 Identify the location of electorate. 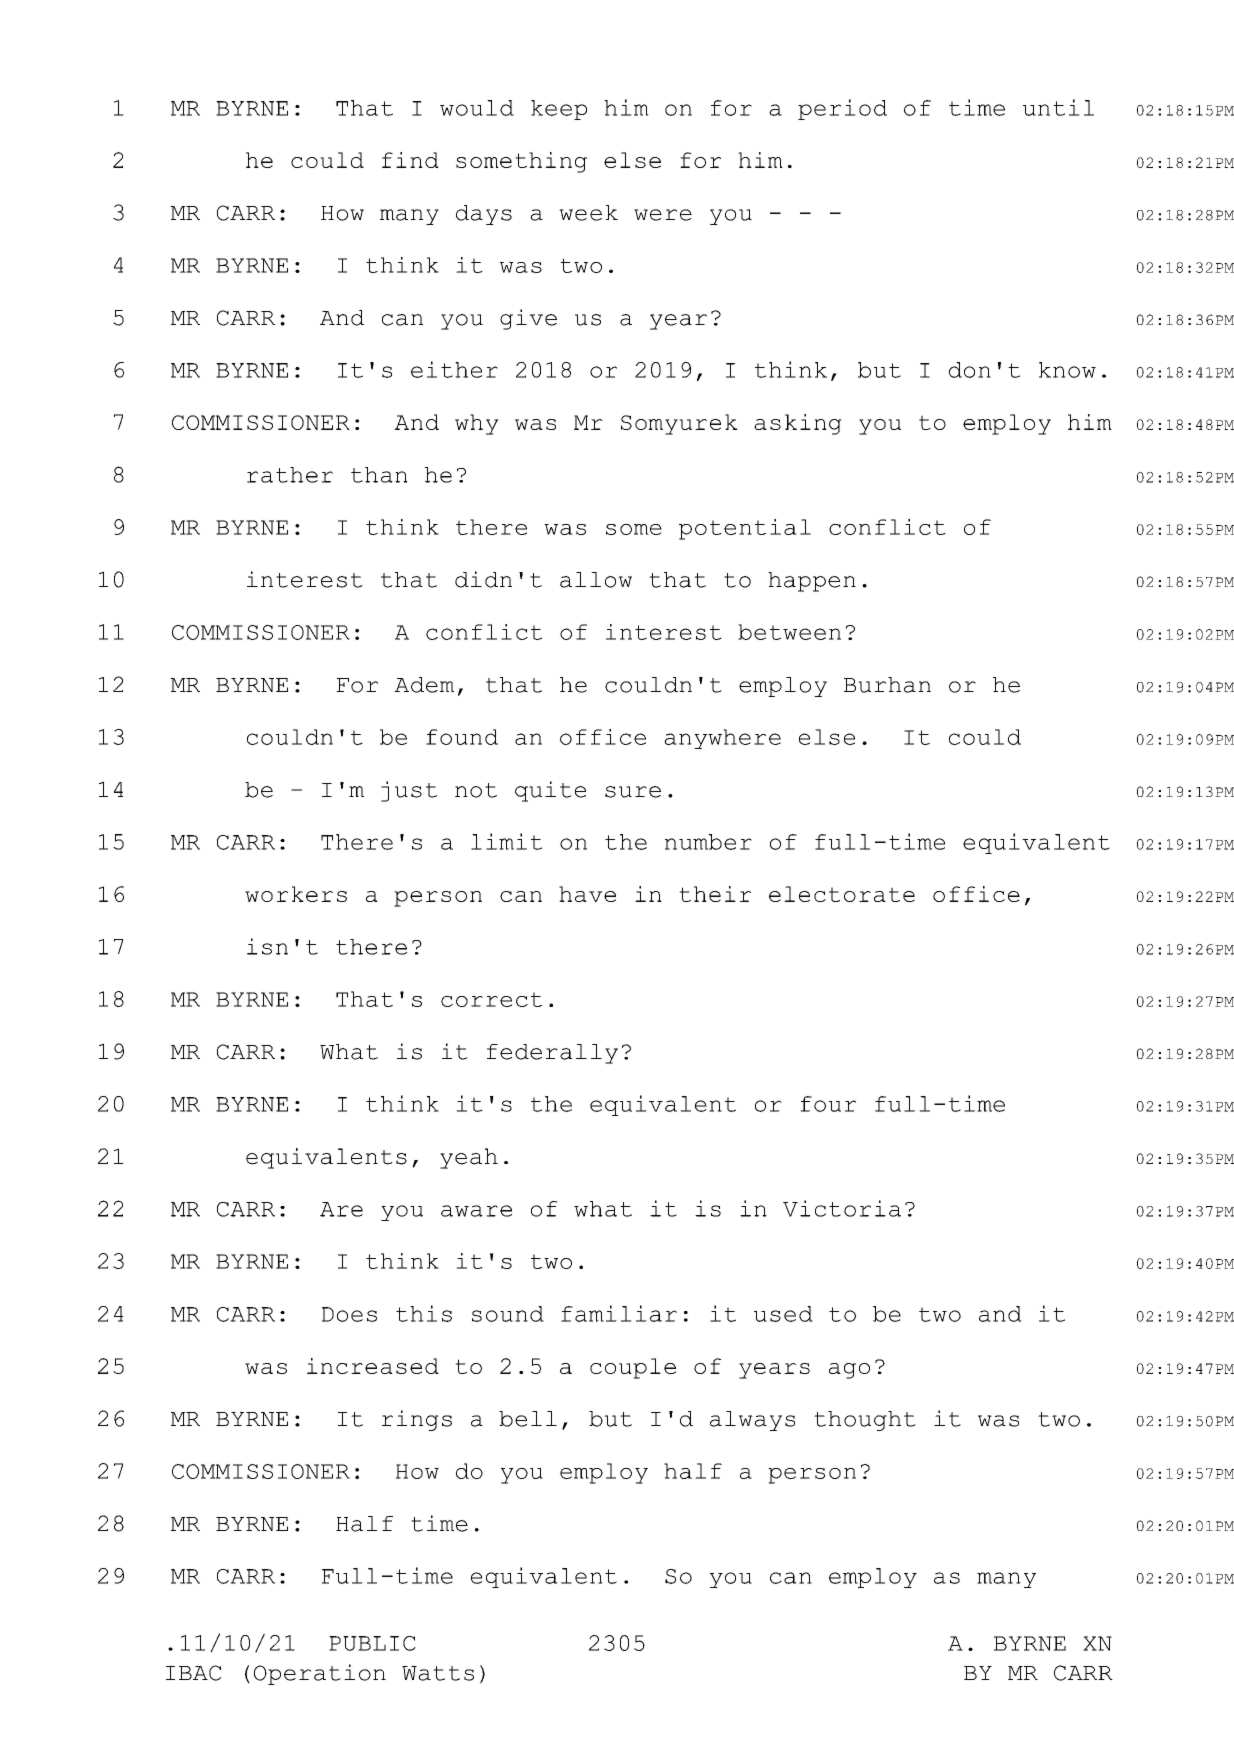
(842, 894).
